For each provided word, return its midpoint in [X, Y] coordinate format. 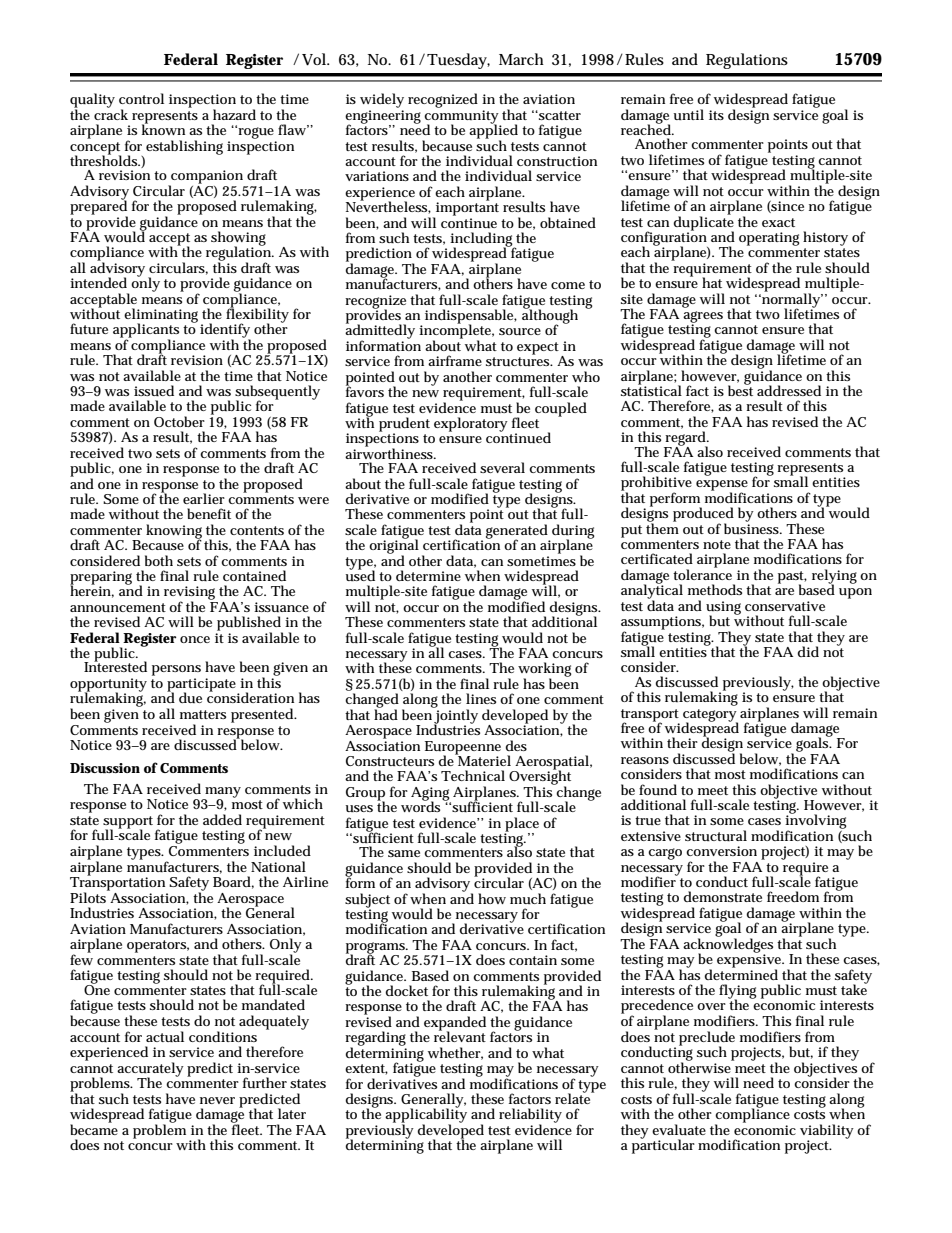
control [141, 98]
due [190, 697]
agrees [703, 318]
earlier [204, 498]
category [710, 716]
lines [481, 698]
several [502, 467]
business [753, 527]
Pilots [89, 896]
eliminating [161, 316]
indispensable [471, 317]
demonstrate [722, 896]
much [528, 898]
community [462, 118]
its [716, 115]
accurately [150, 1070]
